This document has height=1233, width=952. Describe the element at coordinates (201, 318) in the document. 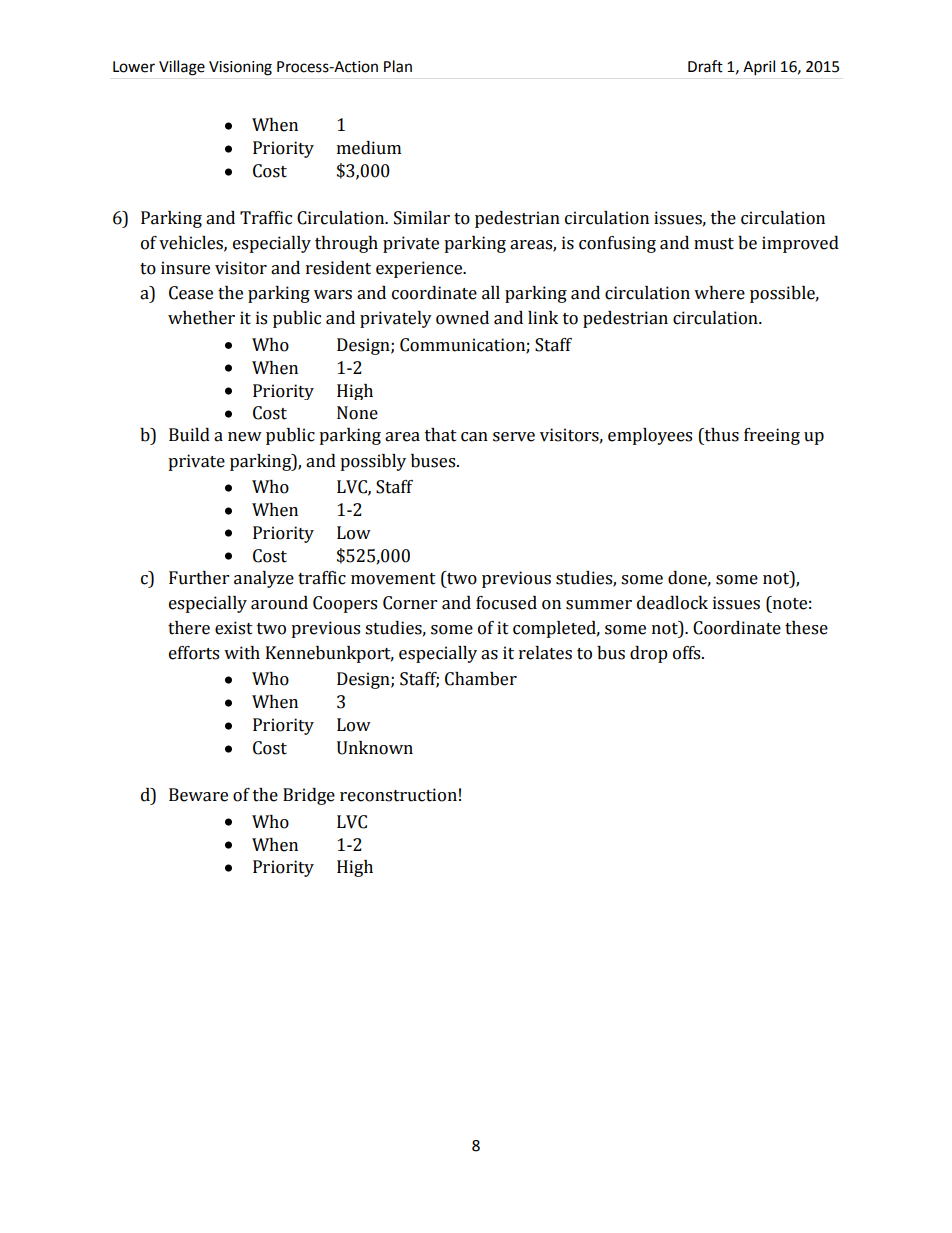

I see `whether` at that location.
